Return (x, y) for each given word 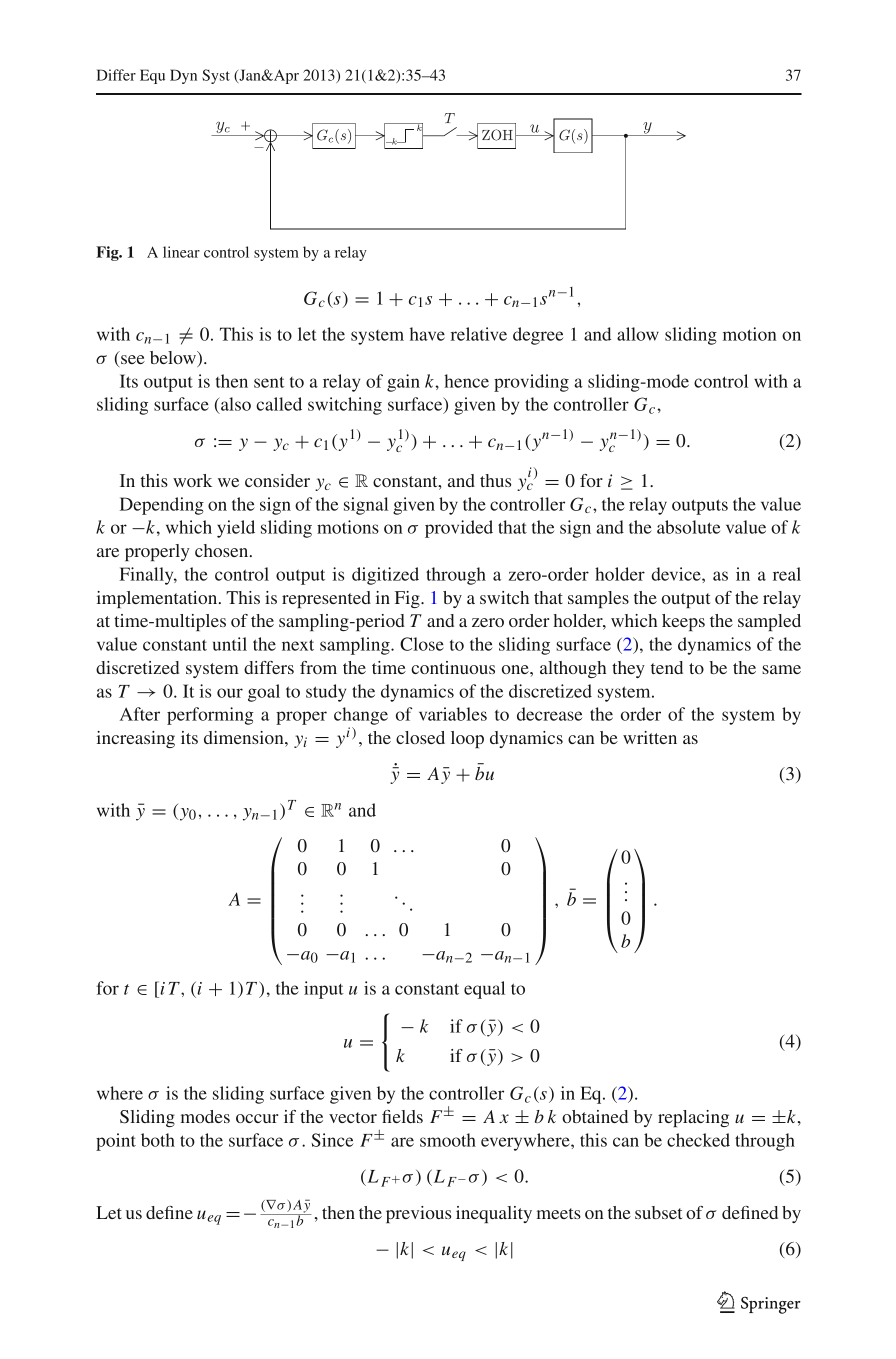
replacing (693, 1118)
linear (181, 252)
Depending (162, 506)
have (427, 334)
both (158, 1140)
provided (459, 529)
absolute (688, 527)
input (324, 990)
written (650, 737)
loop (467, 739)
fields (402, 1116)
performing (210, 716)
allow (638, 334)
